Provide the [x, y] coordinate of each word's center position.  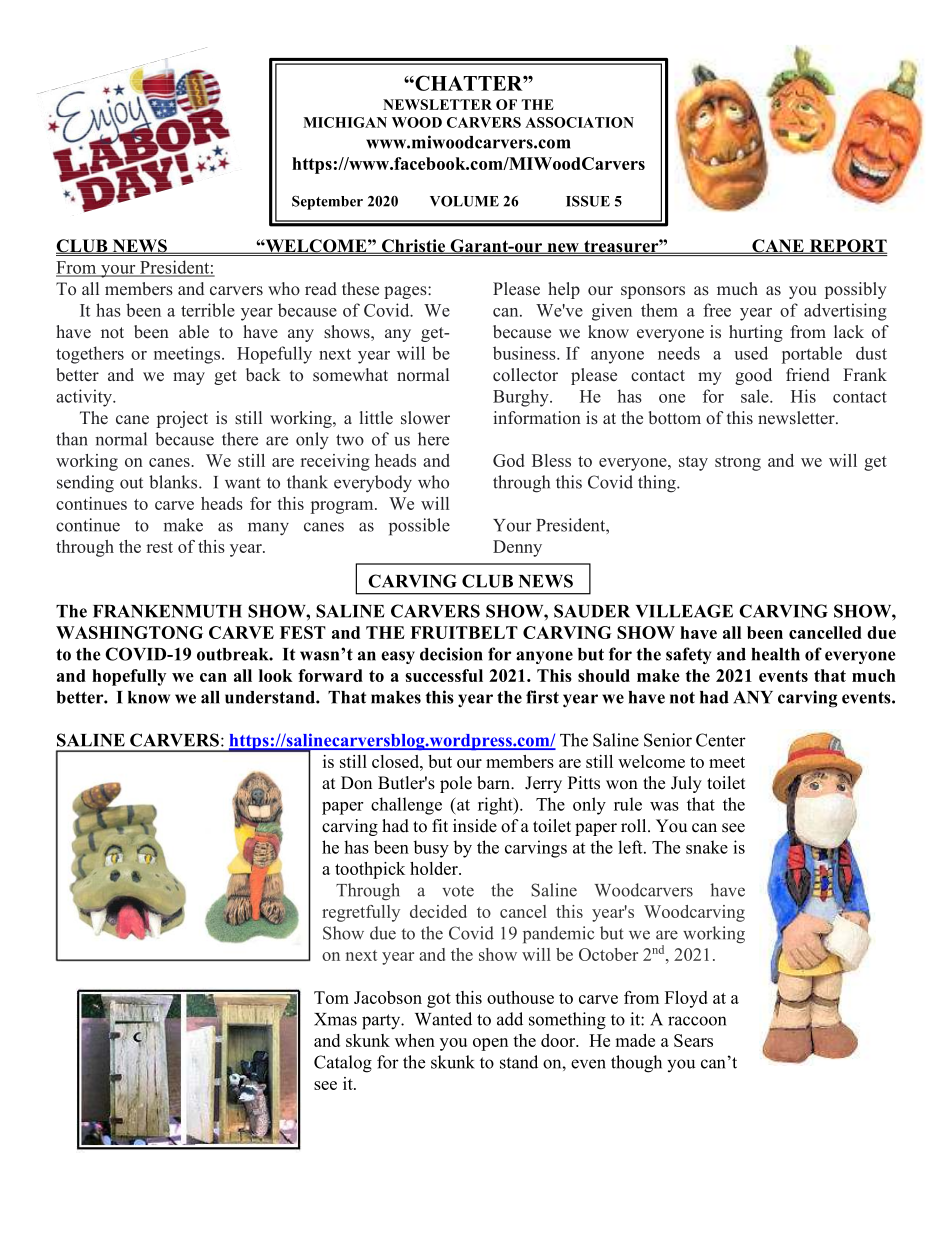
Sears [693, 1040]
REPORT [847, 246]
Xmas [335, 1019]
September [327, 202]
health [776, 654]
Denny [517, 548]
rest [159, 547]
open [490, 1044]
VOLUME [464, 201]
